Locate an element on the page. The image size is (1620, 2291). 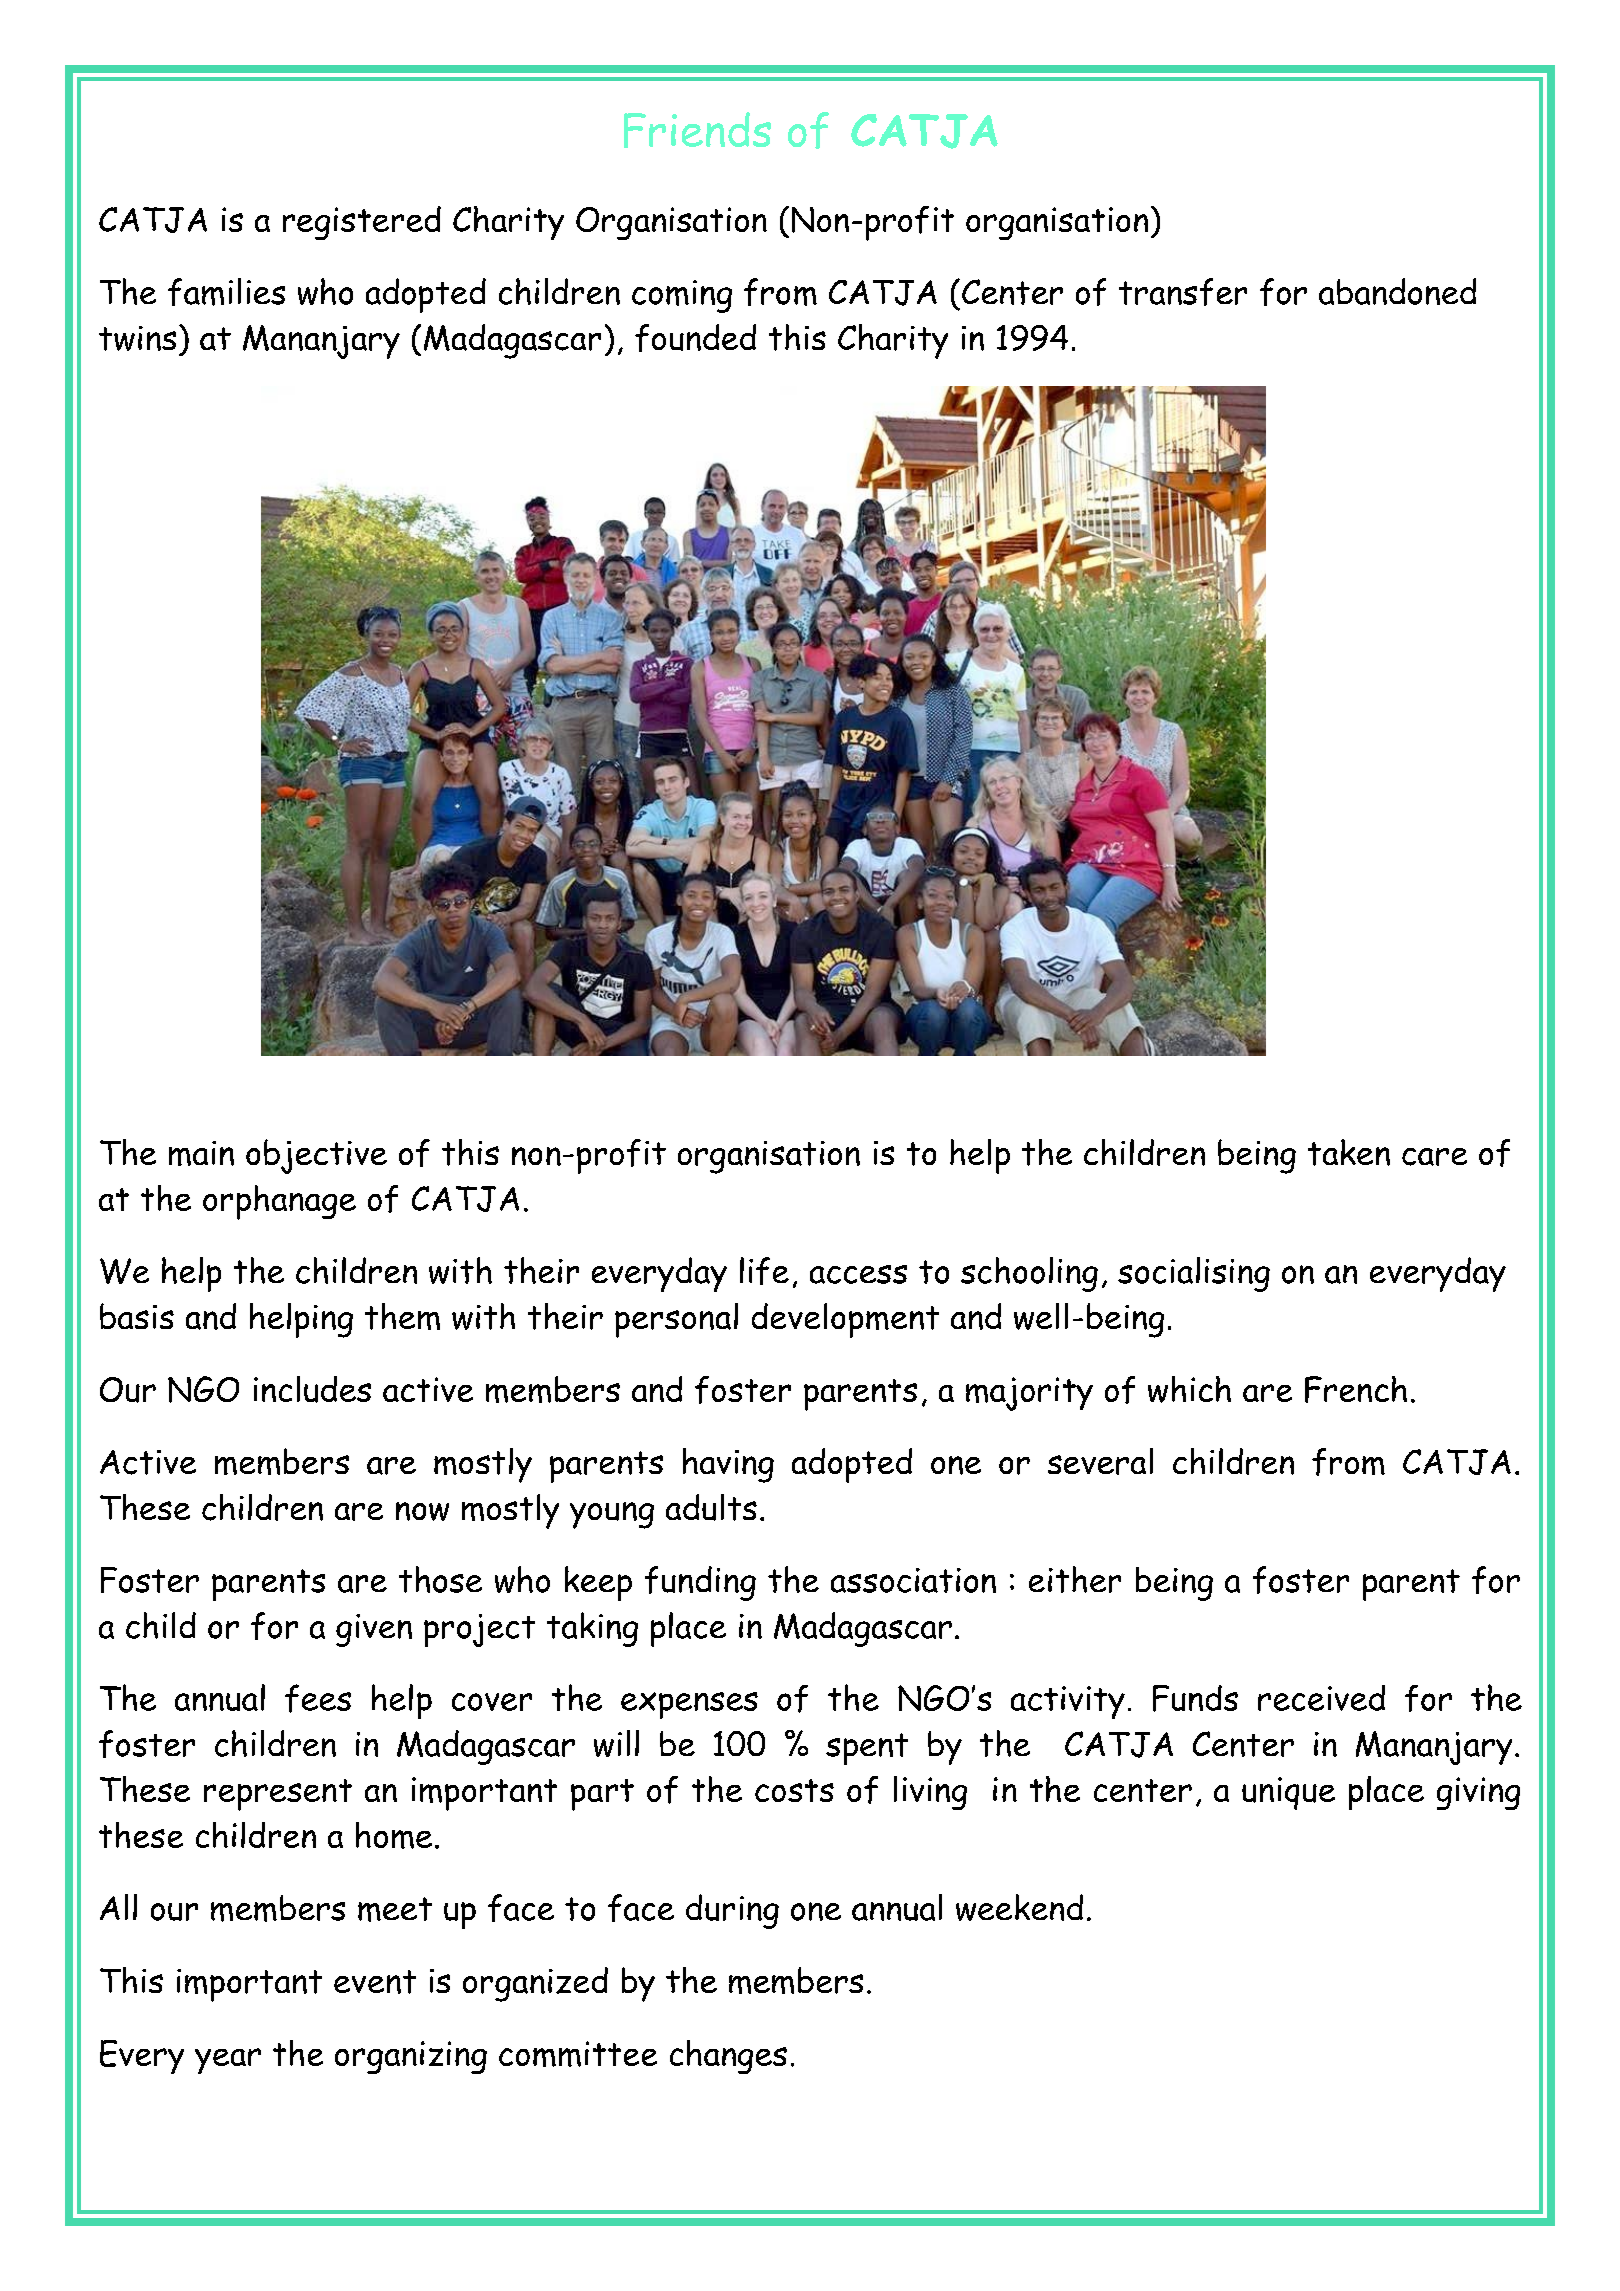
year is located at coordinates (228, 2061).
